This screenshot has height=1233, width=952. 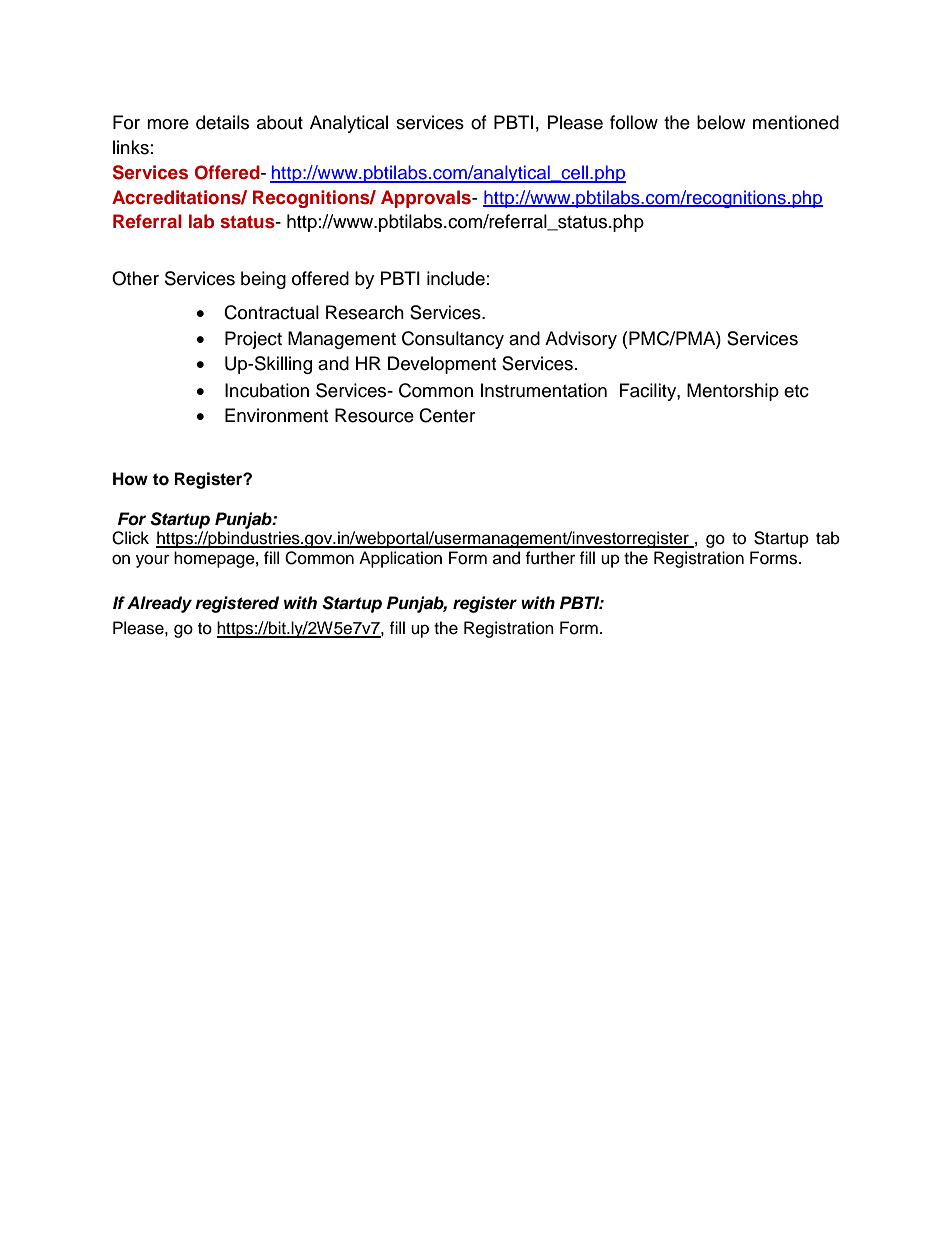 I want to click on details, so click(x=222, y=122).
